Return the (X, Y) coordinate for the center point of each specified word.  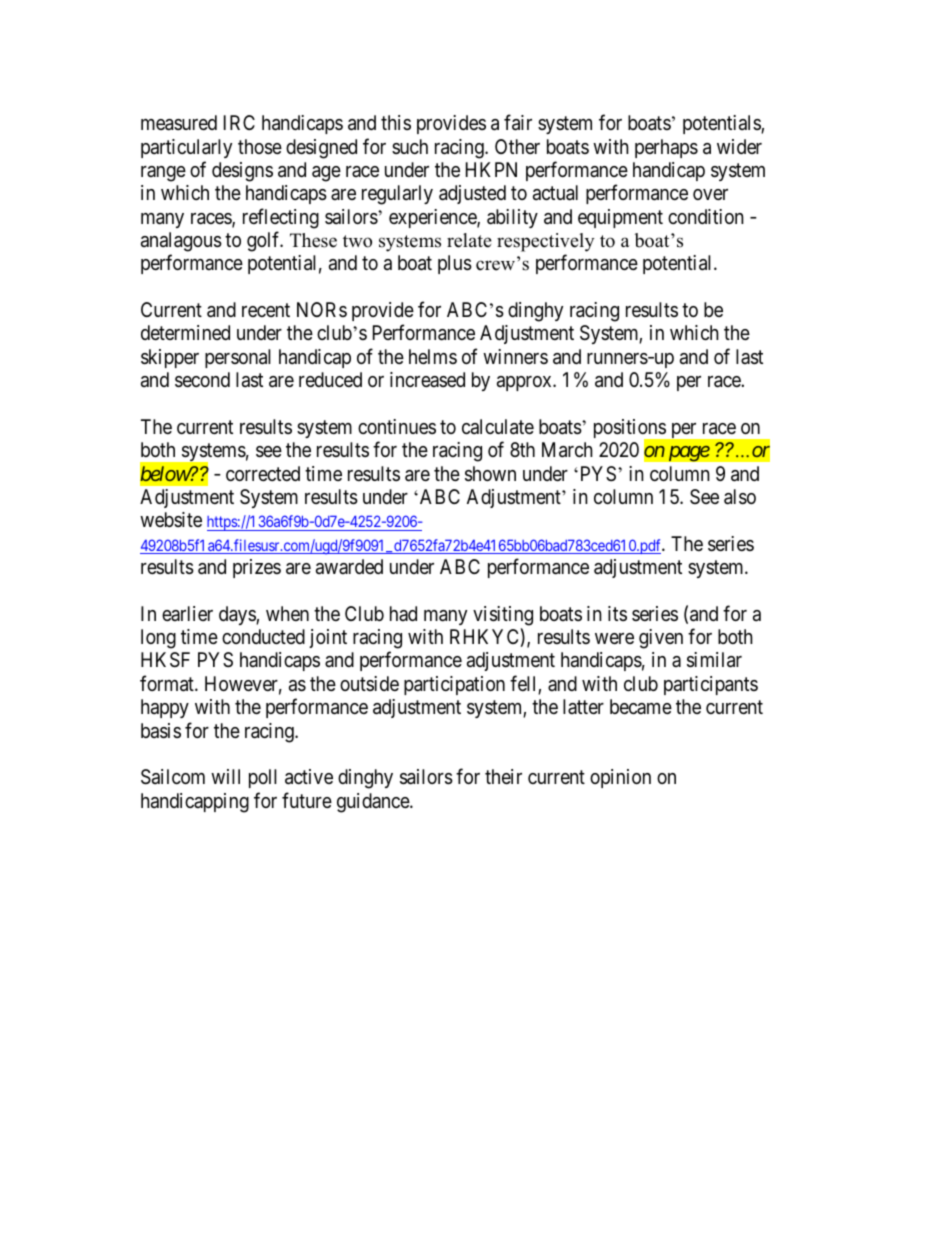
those (260, 147)
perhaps (666, 148)
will (225, 776)
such (410, 146)
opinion (620, 778)
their (503, 776)
